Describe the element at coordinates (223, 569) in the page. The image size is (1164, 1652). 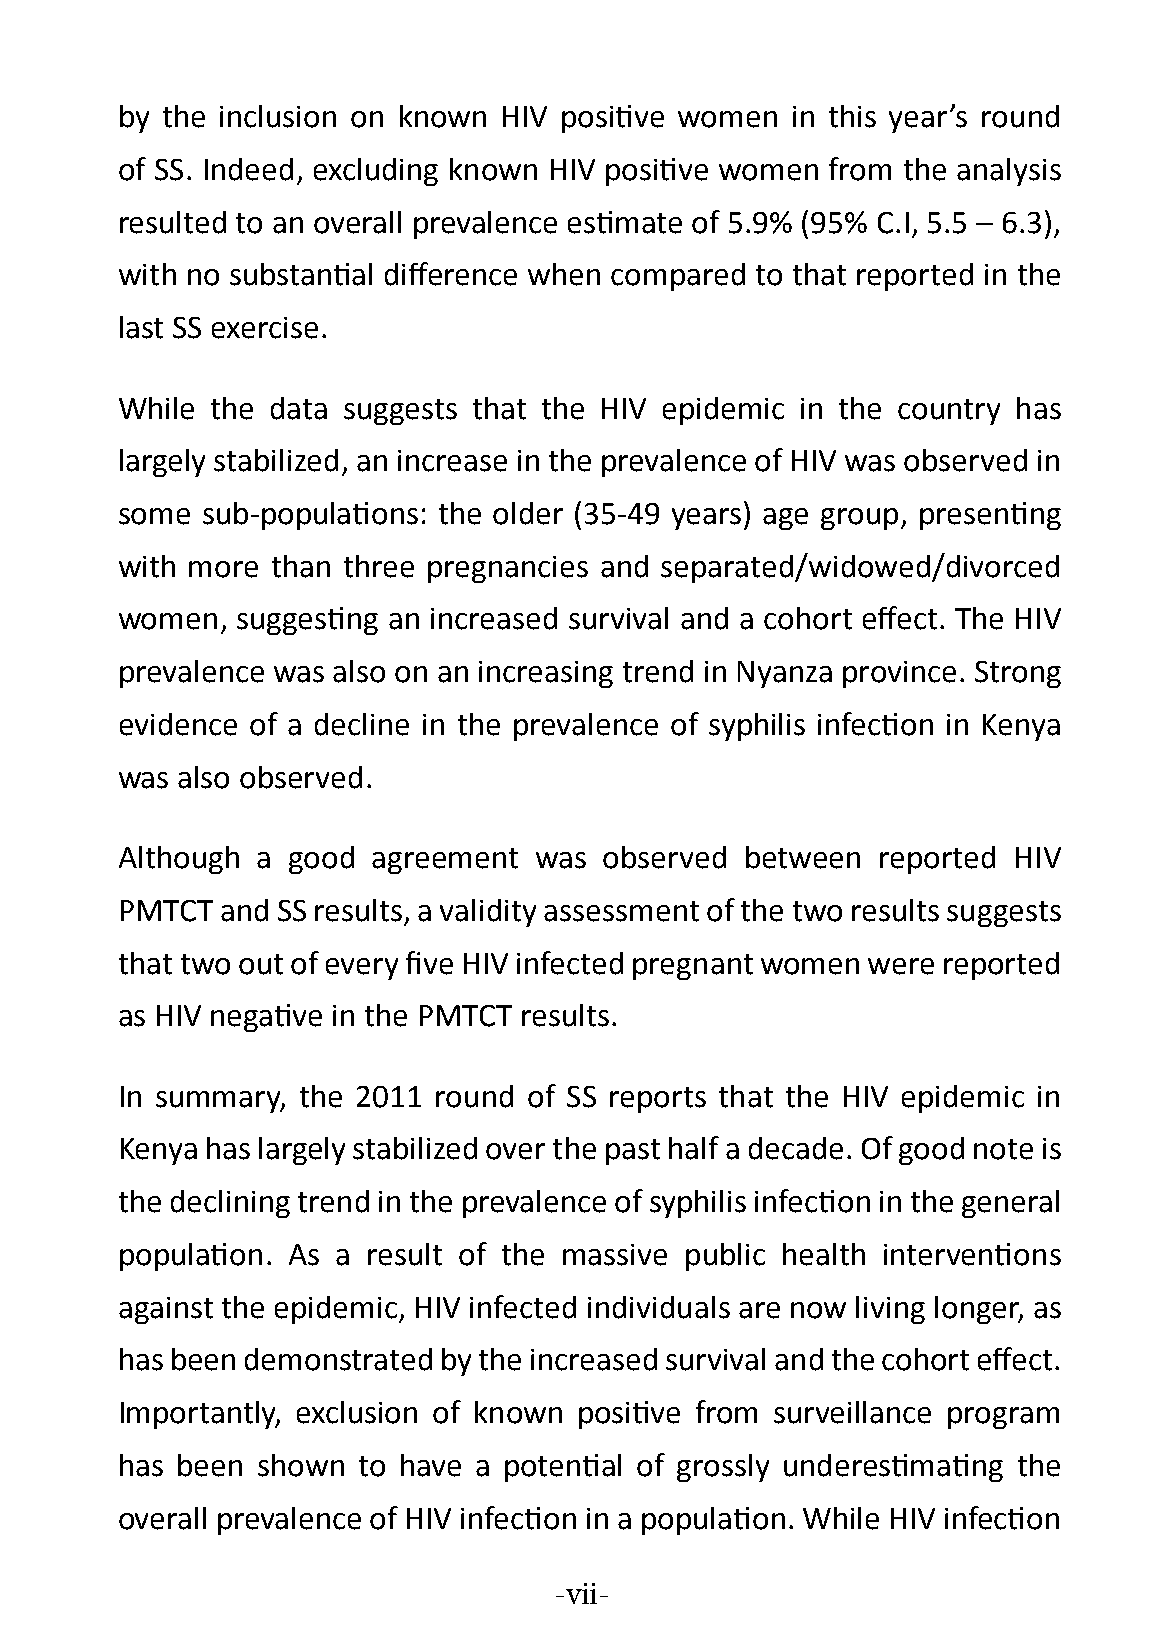
I see `more` at that location.
